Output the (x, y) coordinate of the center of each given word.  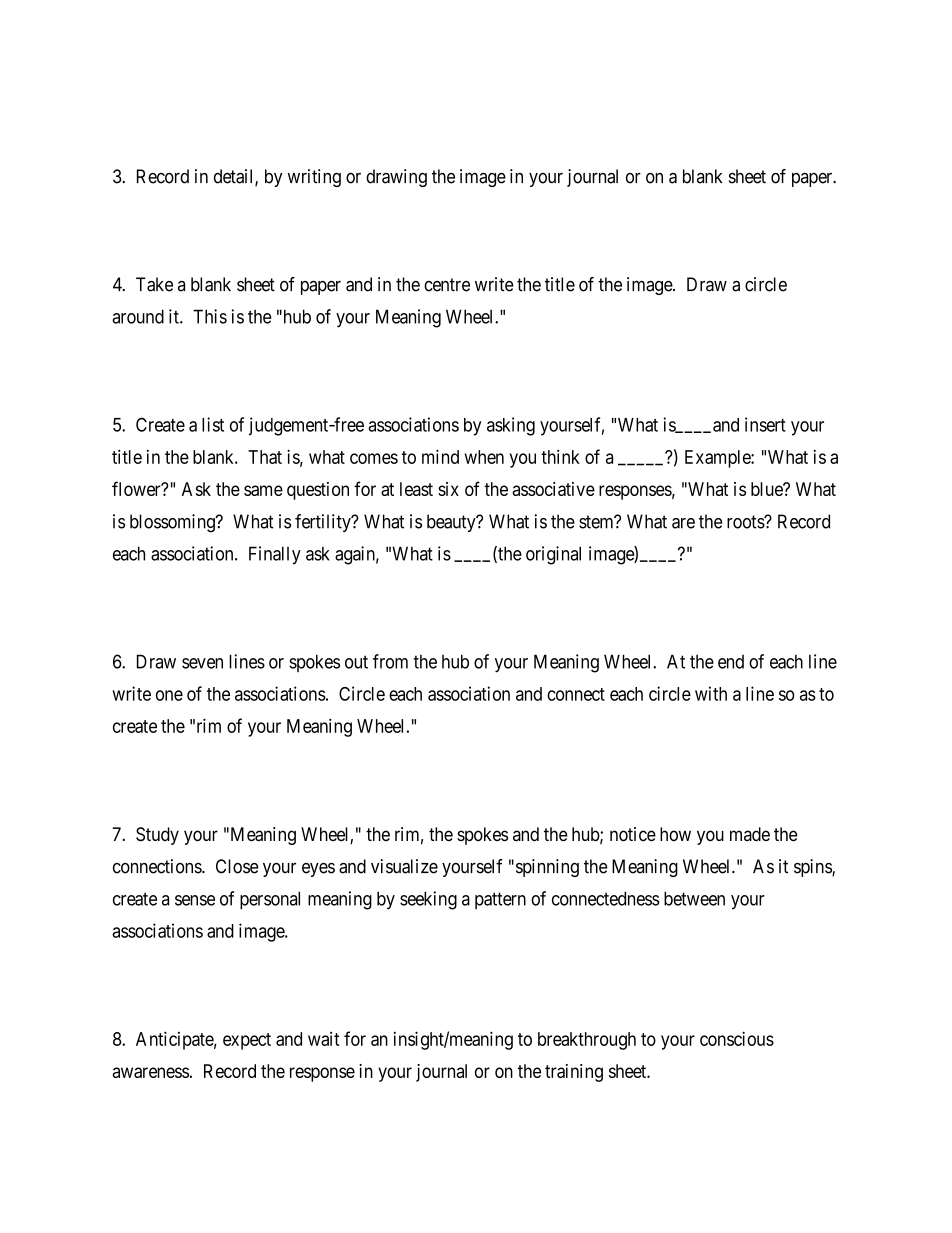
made (750, 834)
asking (511, 426)
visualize (404, 866)
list (213, 424)
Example (718, 459)
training (574, 1073)
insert (765, 424)
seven (202, 663)
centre (447, 285)
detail (235, 177)
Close (237, 866)
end (731, 662)
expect (247, 1041)
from (390, 661)
